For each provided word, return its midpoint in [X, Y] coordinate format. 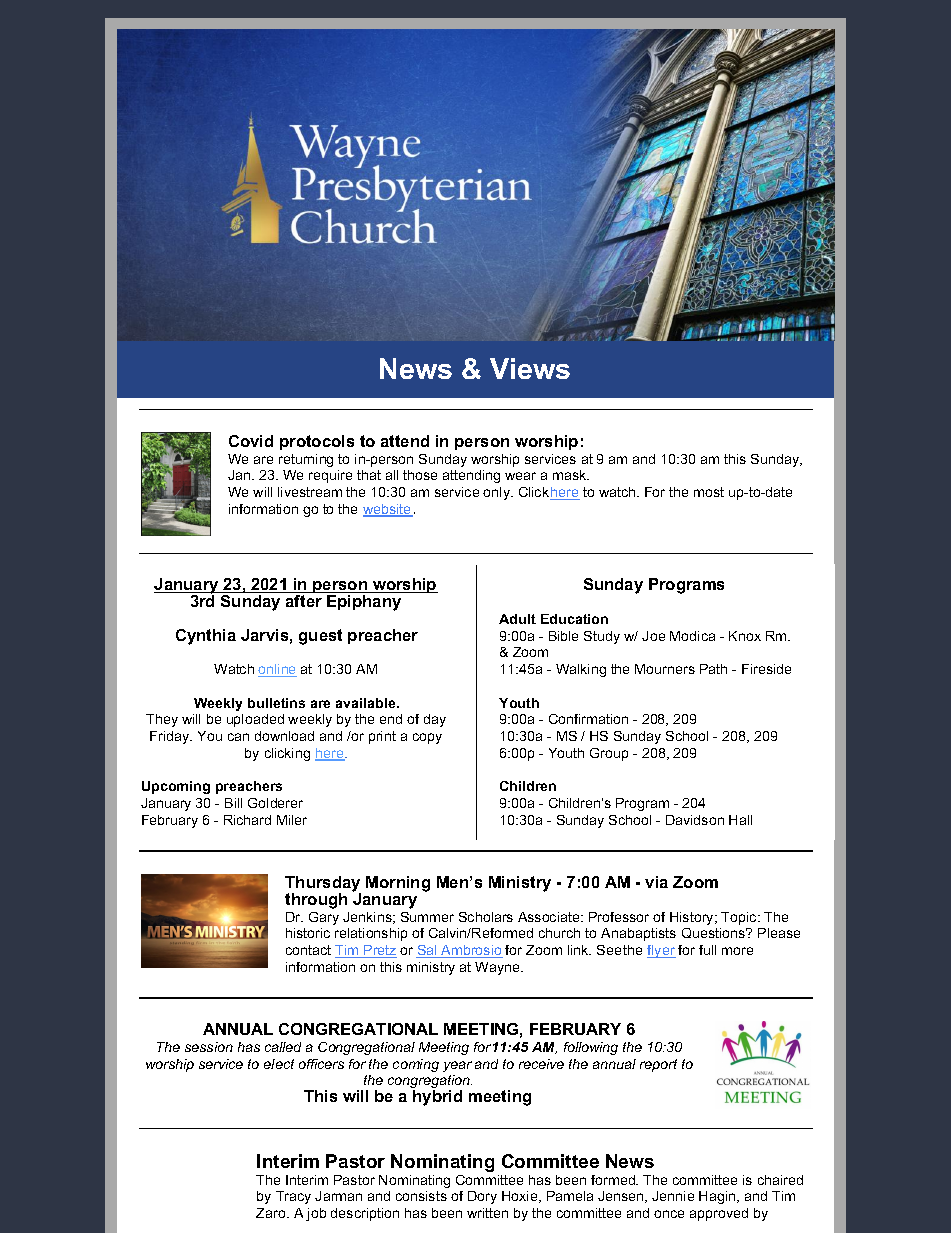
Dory [482, 1197]
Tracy [293, 1197]
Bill [233, 803]
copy [427, 738]
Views [530, 368]
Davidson [695, 820]
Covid [251, 441]
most [709, 492]
